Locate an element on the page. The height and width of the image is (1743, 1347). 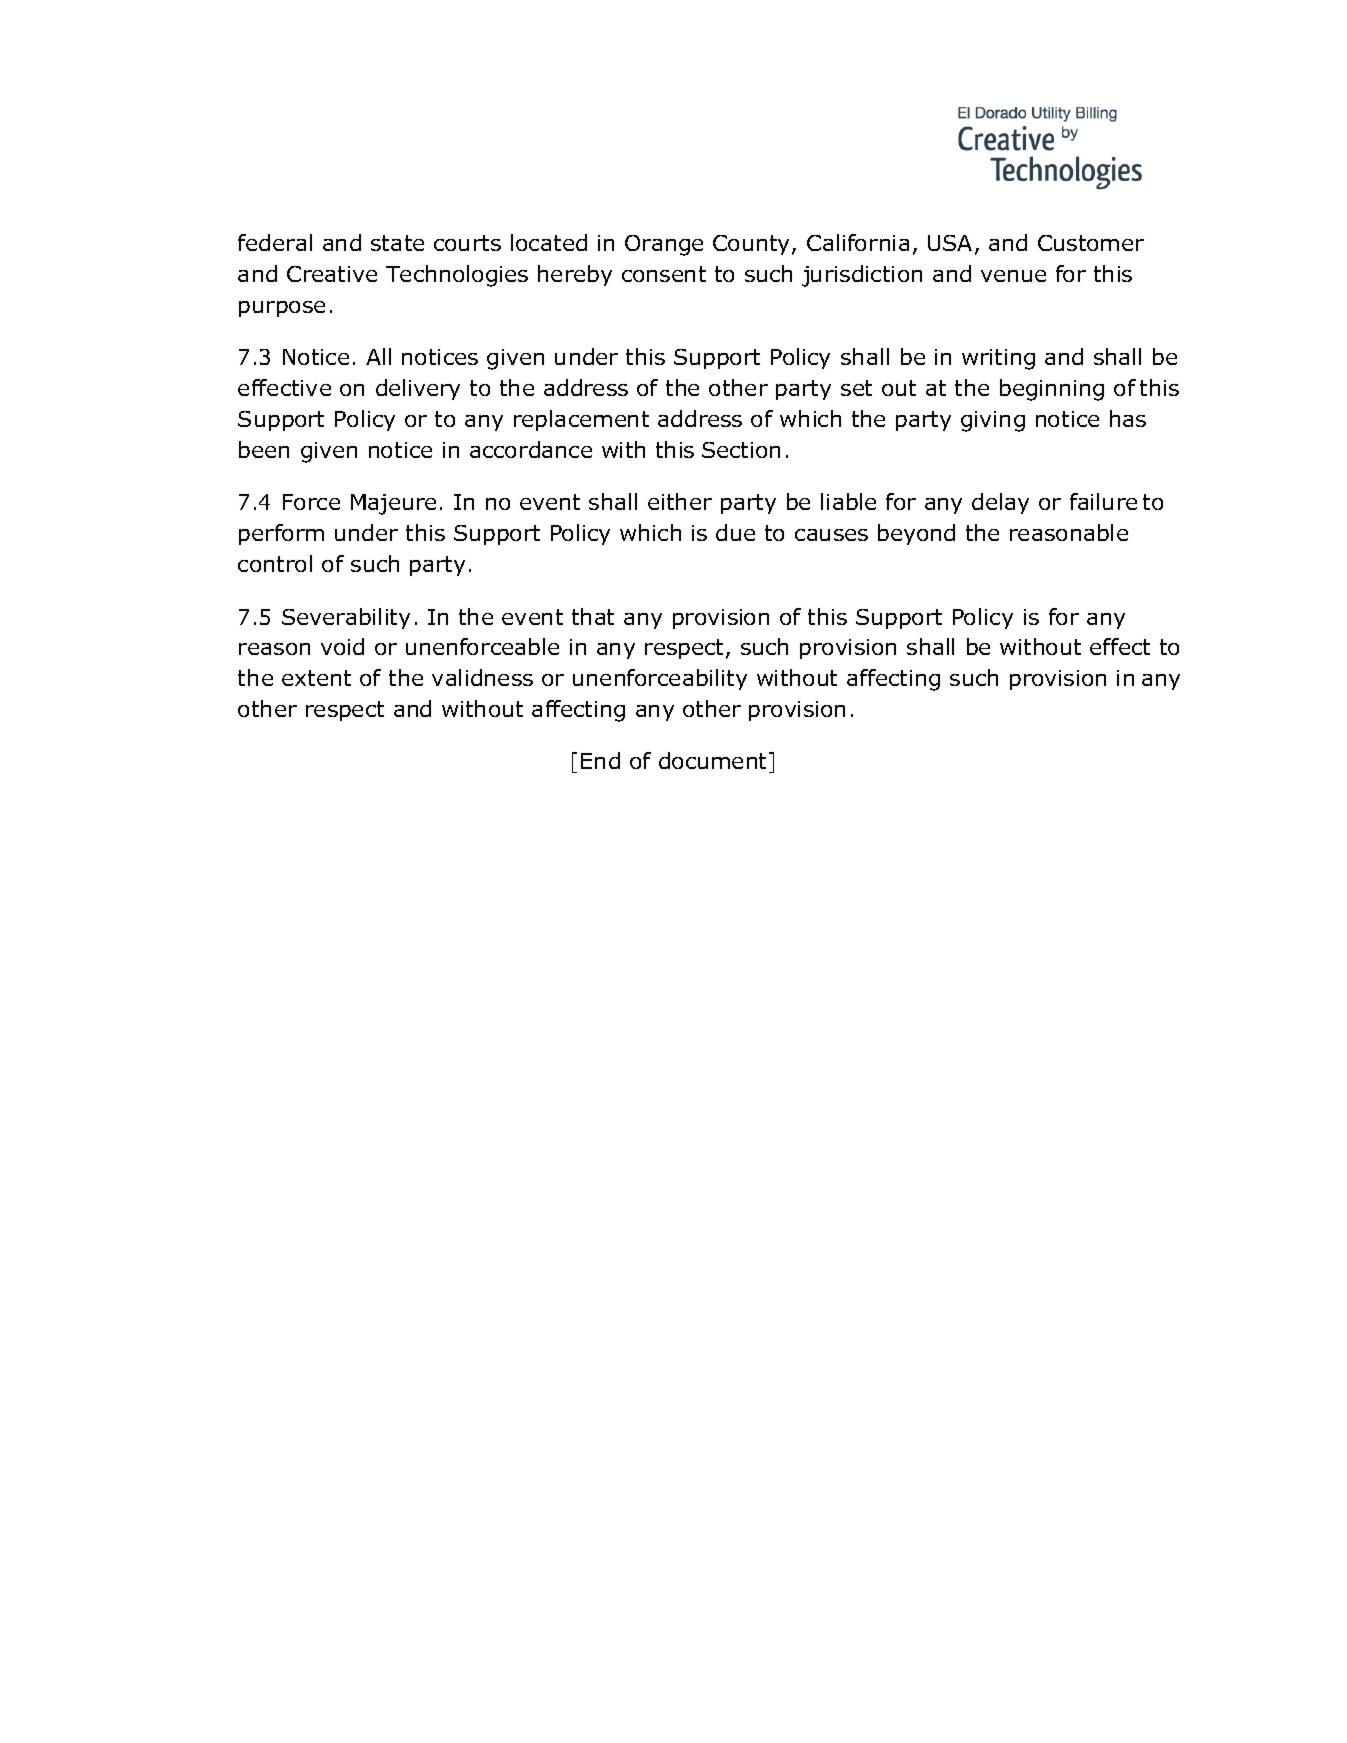
document is located at coordinates (714, 762).
